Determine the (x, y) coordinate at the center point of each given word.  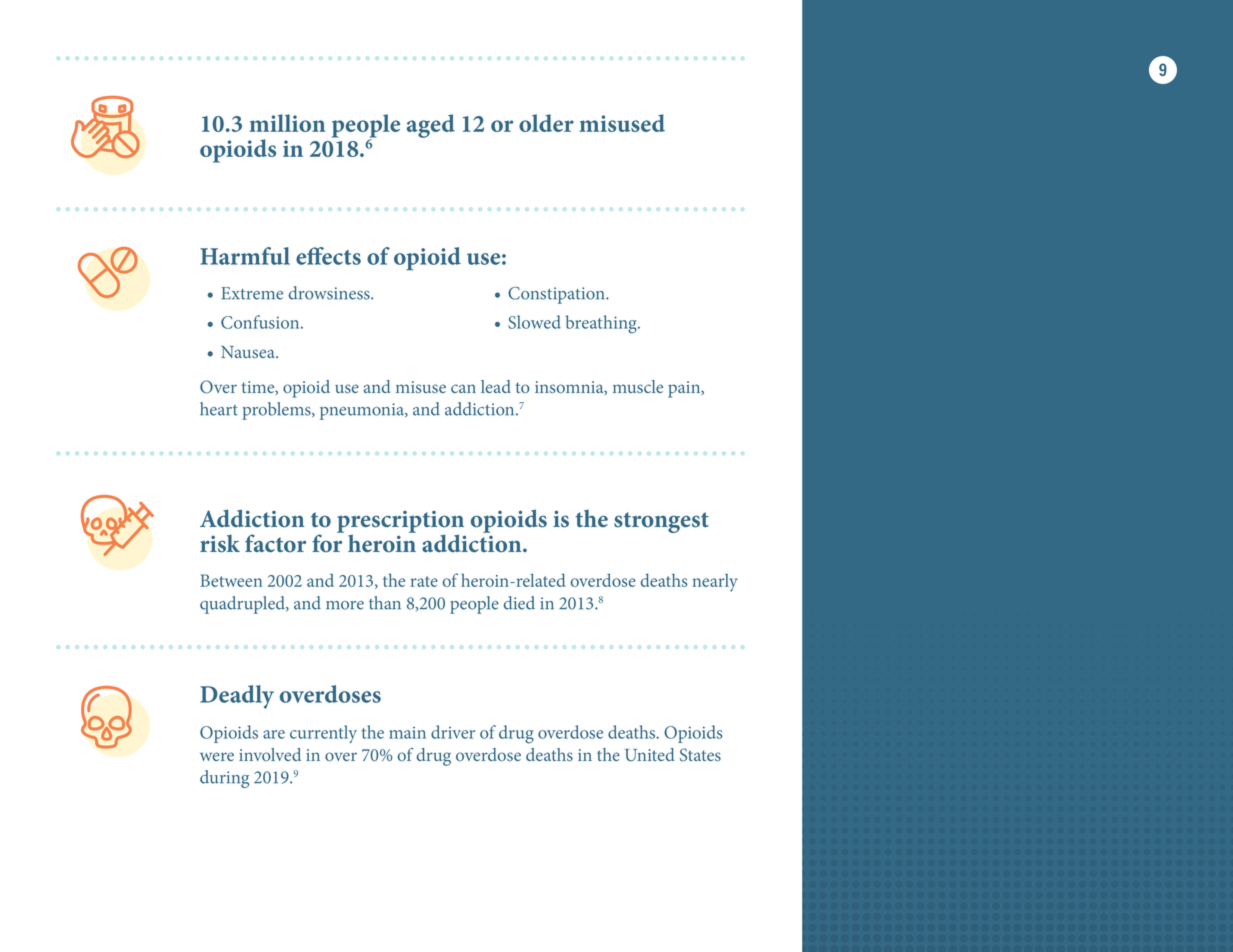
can (463, 388)
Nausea (249, 352)
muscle (638, 386)
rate (424, 581)
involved (270, 754)
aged (431, 126)
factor (275, 543)
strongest (661, 522)
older (546, 123)
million (287, 123)
